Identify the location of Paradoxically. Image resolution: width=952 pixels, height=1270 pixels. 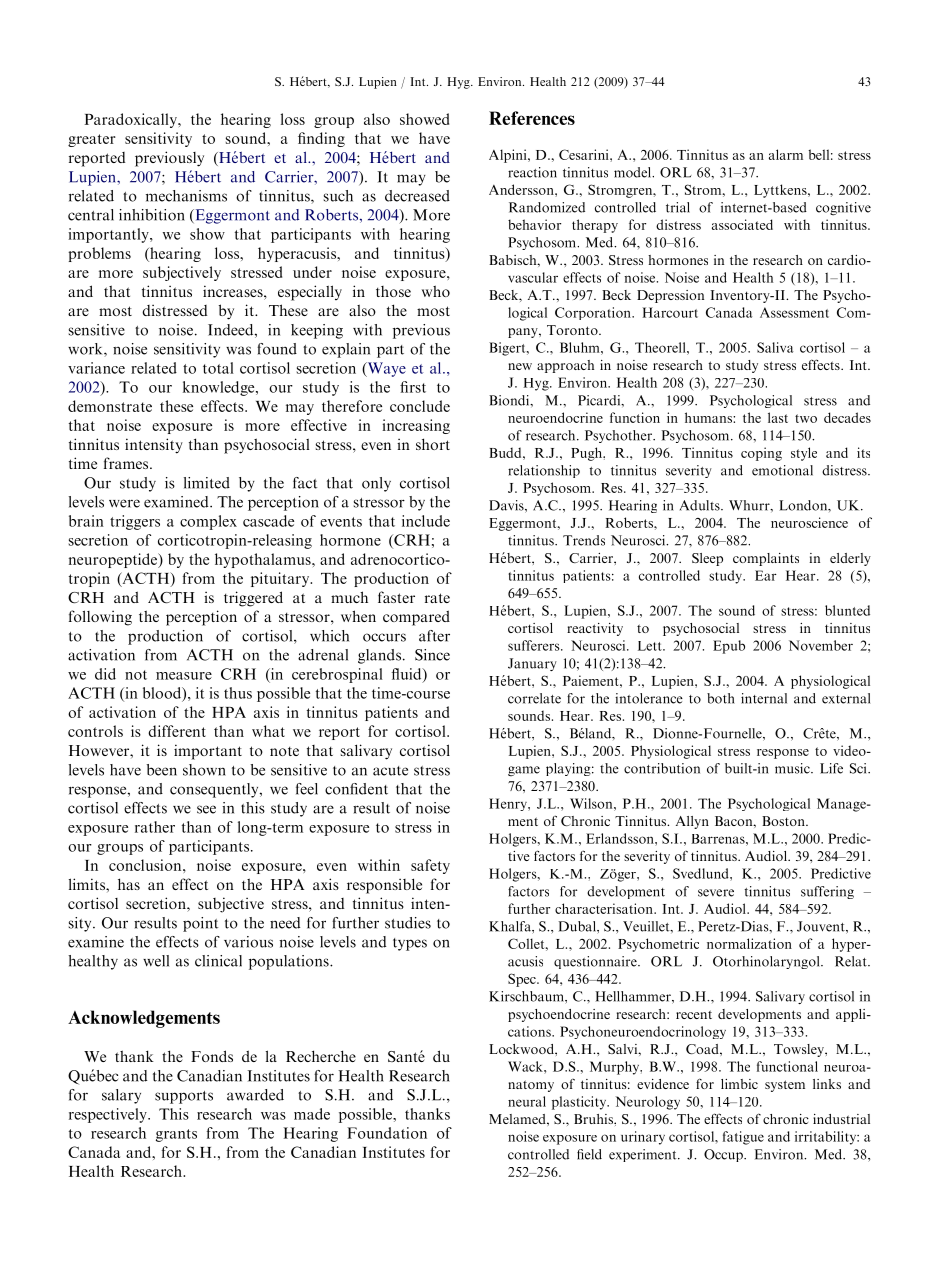
(131, 120).
